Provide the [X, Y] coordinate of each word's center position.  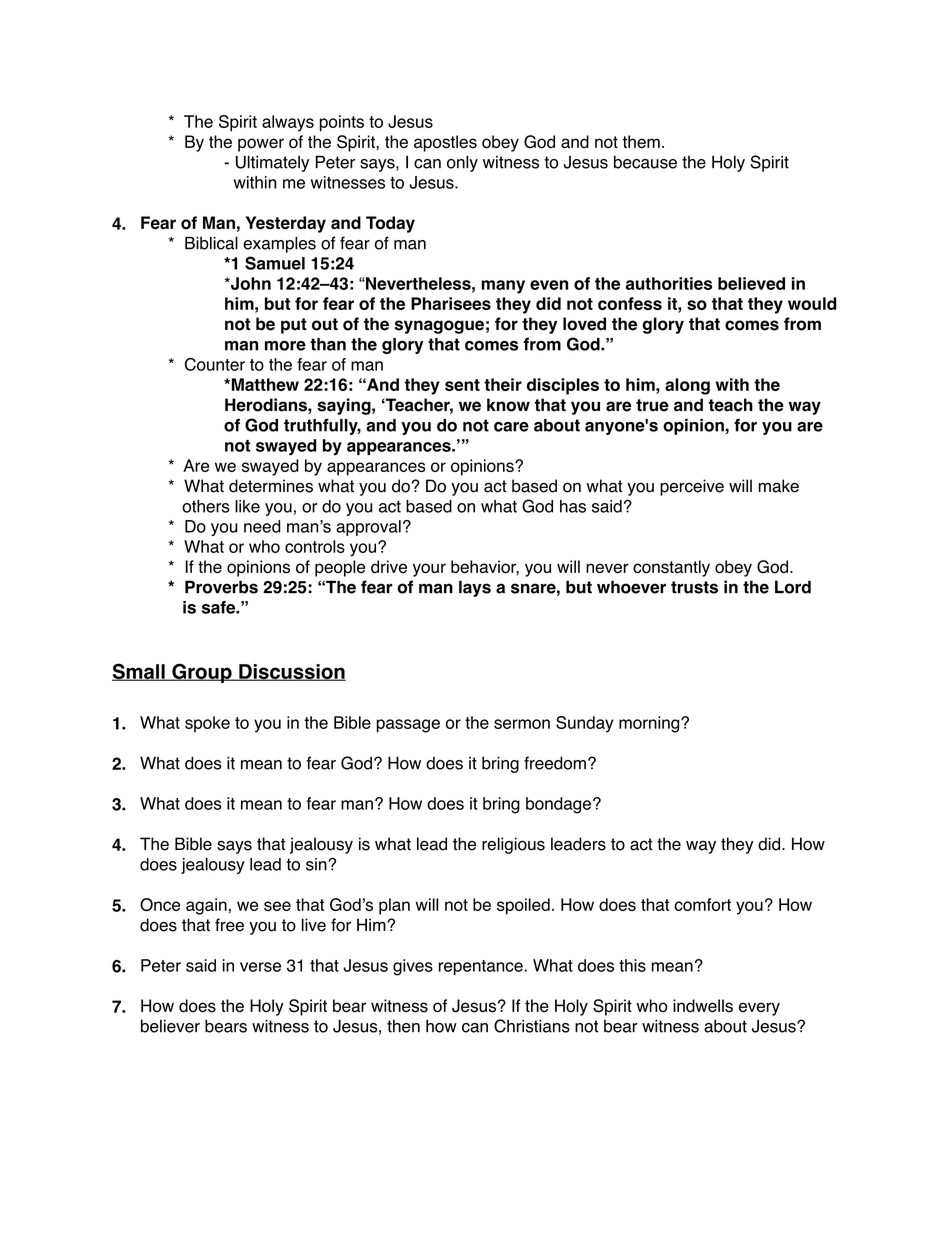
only [462, 163]
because [645, 162]
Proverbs [221, 587]
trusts [694, 587]
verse [260, 967]
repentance [482, 967]
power [261, 145]
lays [475, 588]
